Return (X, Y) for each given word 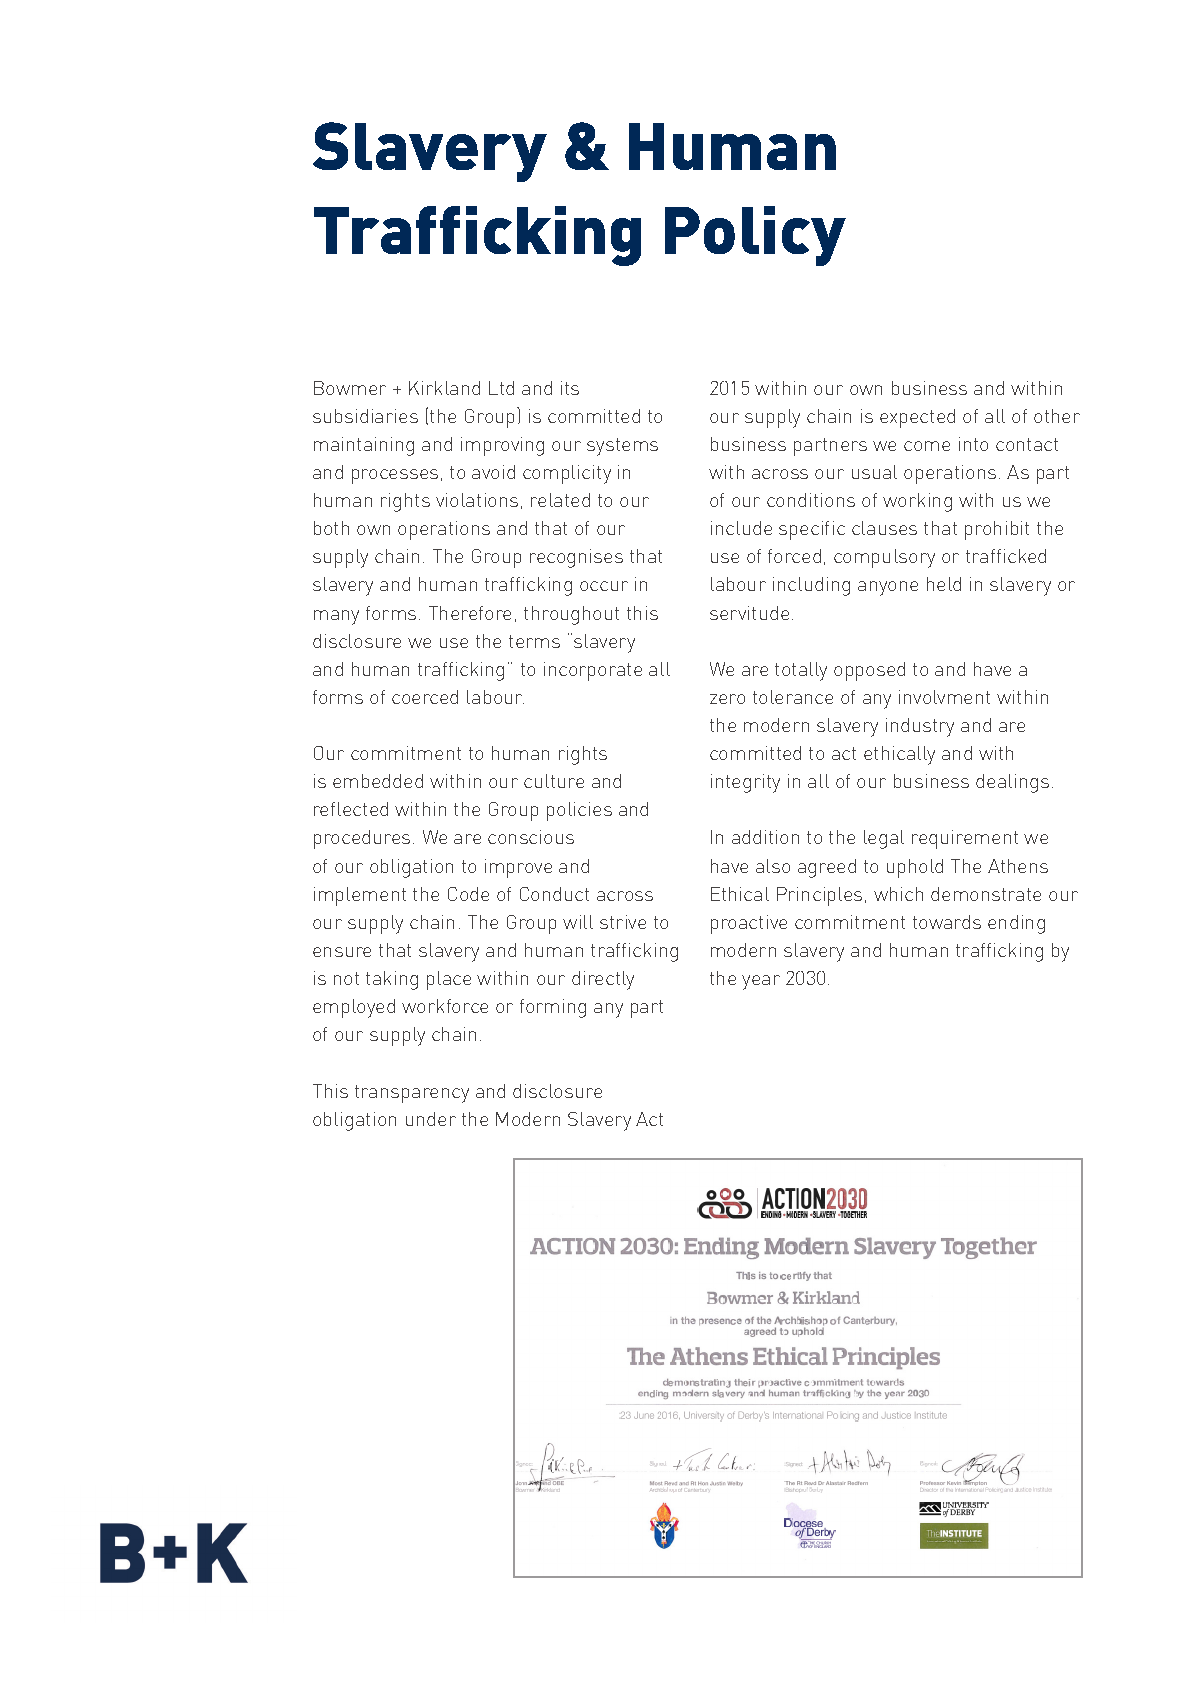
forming (553, 1008)
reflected (351, 809)
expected (917, 418)
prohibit (997, 530)
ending (1016, 924)
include (741, 528)
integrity (745, 783)
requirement (965, 839)
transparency (412, 1094)
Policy (755, 236)
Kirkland (444, 388)
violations (477, 500)
